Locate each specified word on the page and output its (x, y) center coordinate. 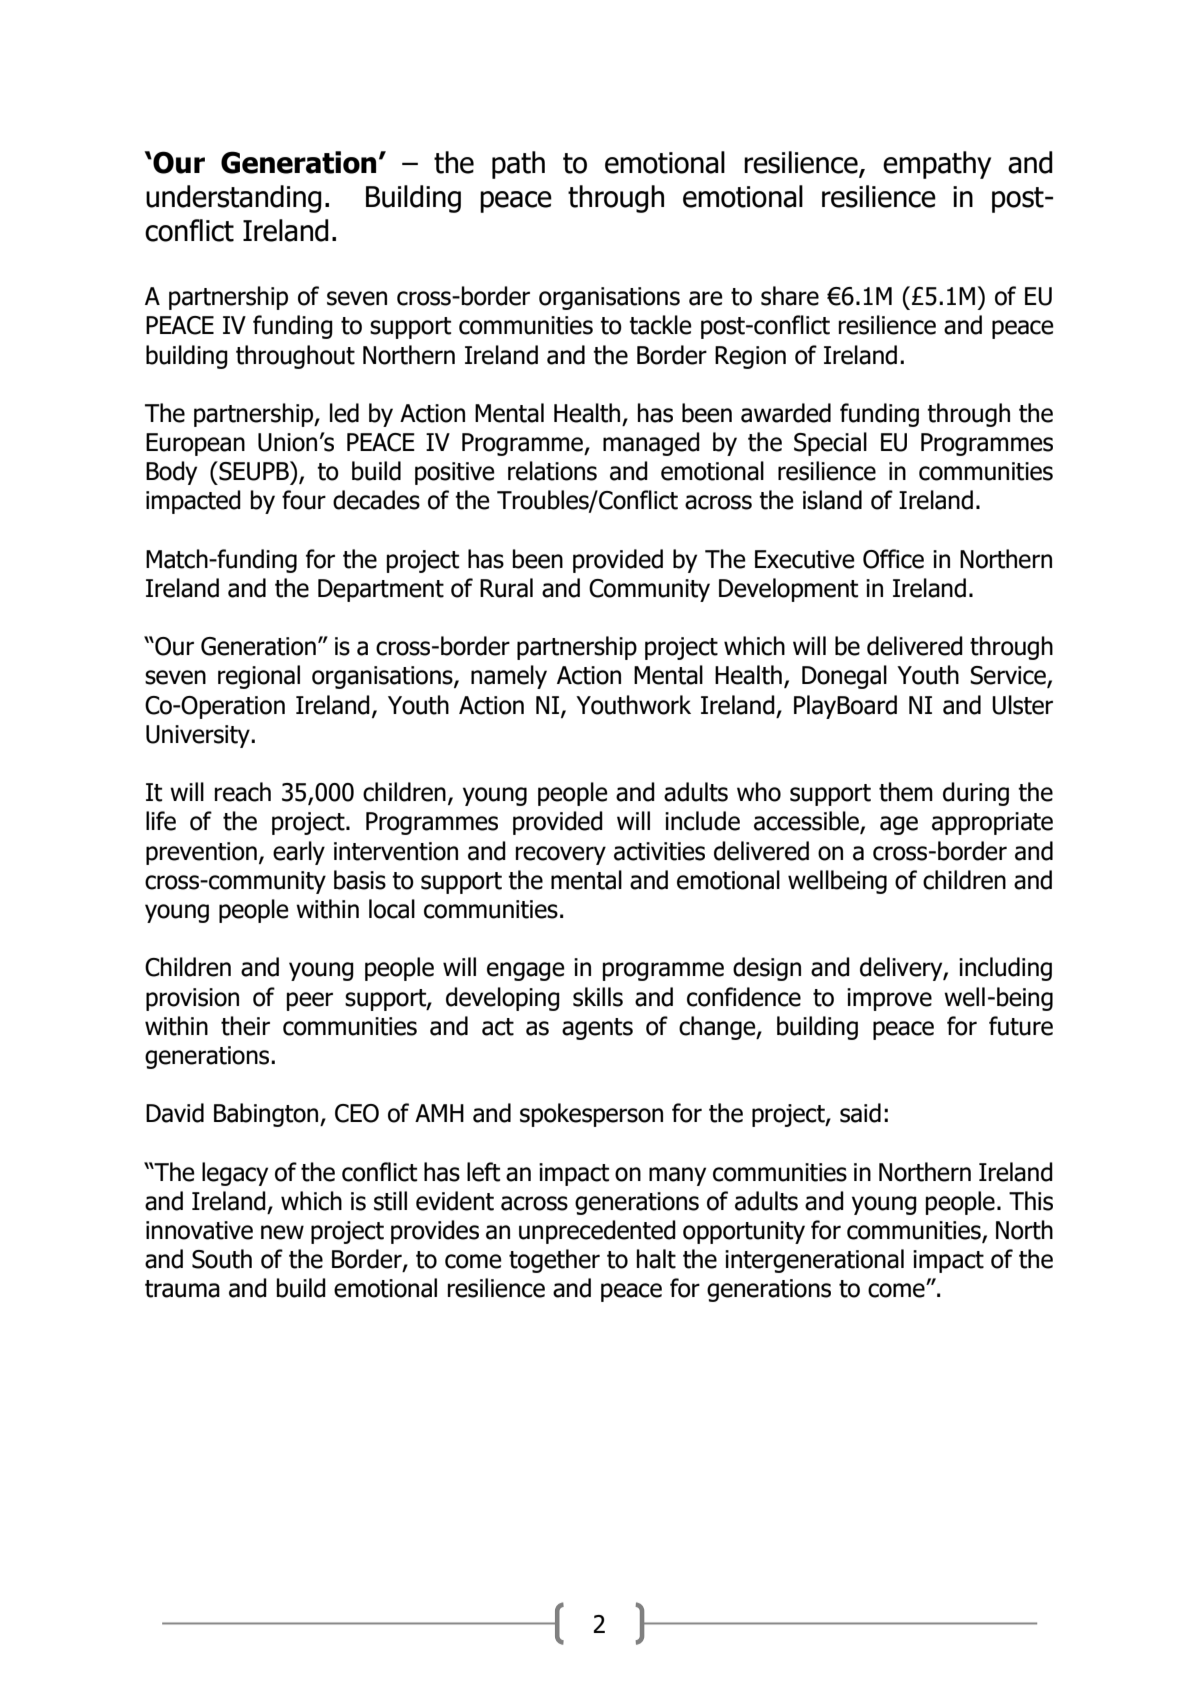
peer (310, 1001)
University (199, 736)
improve (889, 999)
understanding (234, 199)
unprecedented (597, 1232)
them (906, 792)
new (282, 1232)
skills (598, 997)
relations (552, 471)
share (790, 296)
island (832, 500)
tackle (660, 325)
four (304, 500)
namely (509, 677)
